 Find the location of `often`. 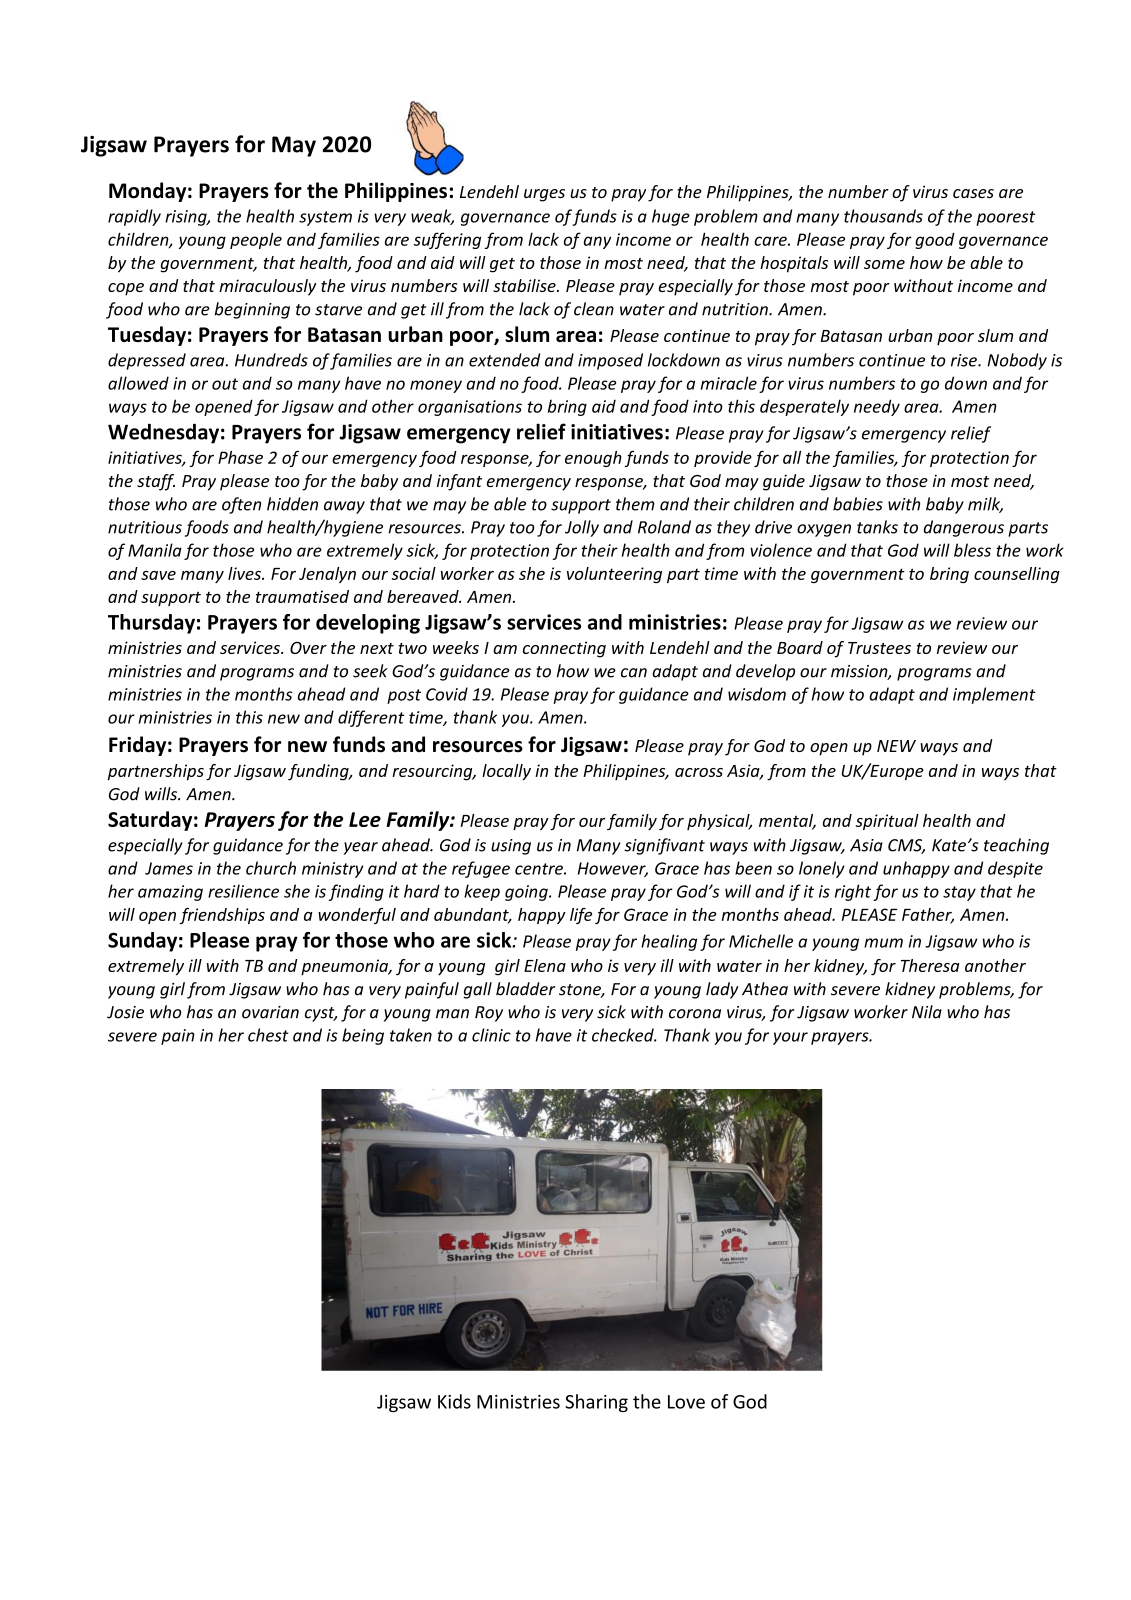

often is located at coordinates (241, 505).
